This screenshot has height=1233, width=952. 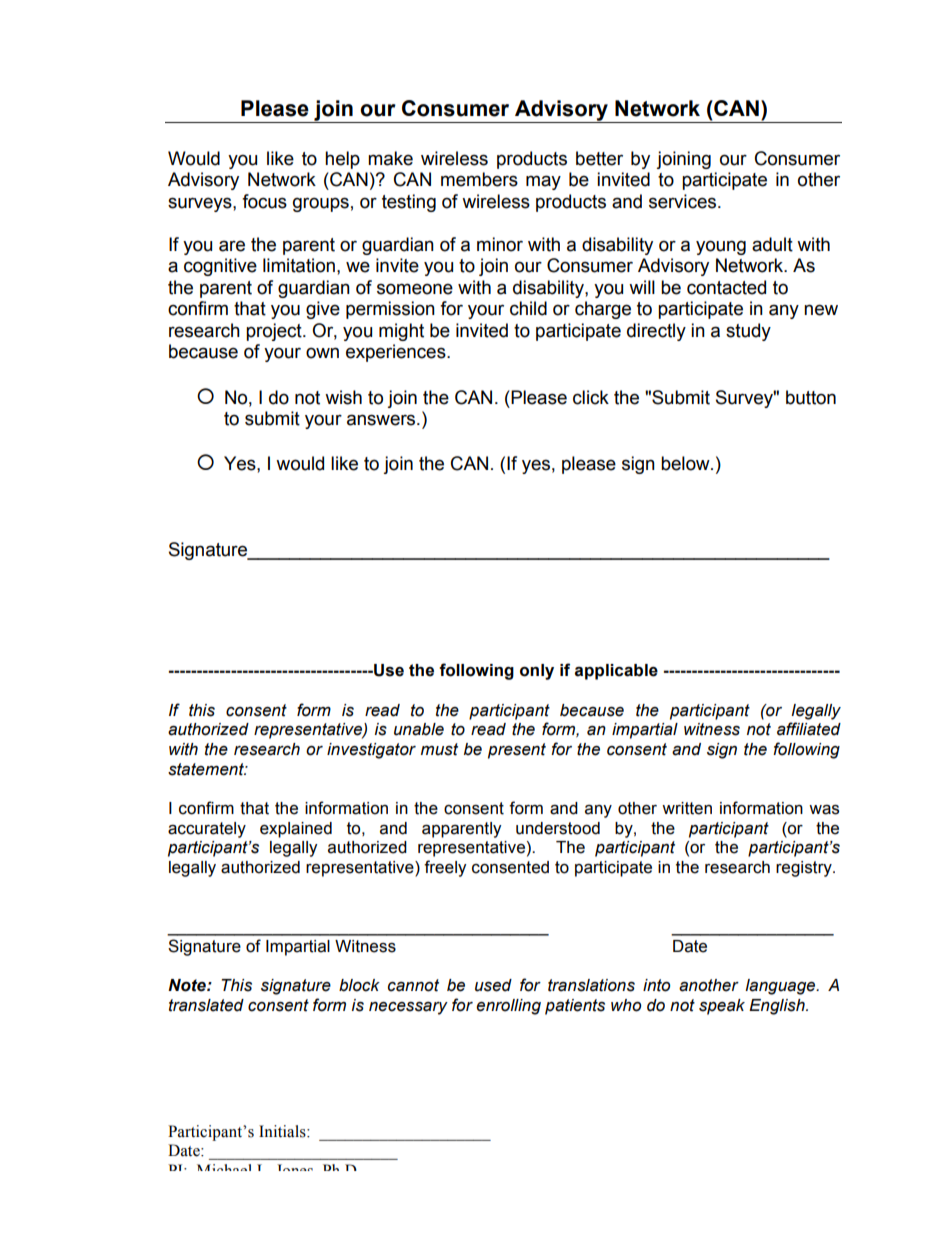 What do you see at coordinates (686, 463) in the screenshot?
I see `below` at bounding box center [686, 463].
